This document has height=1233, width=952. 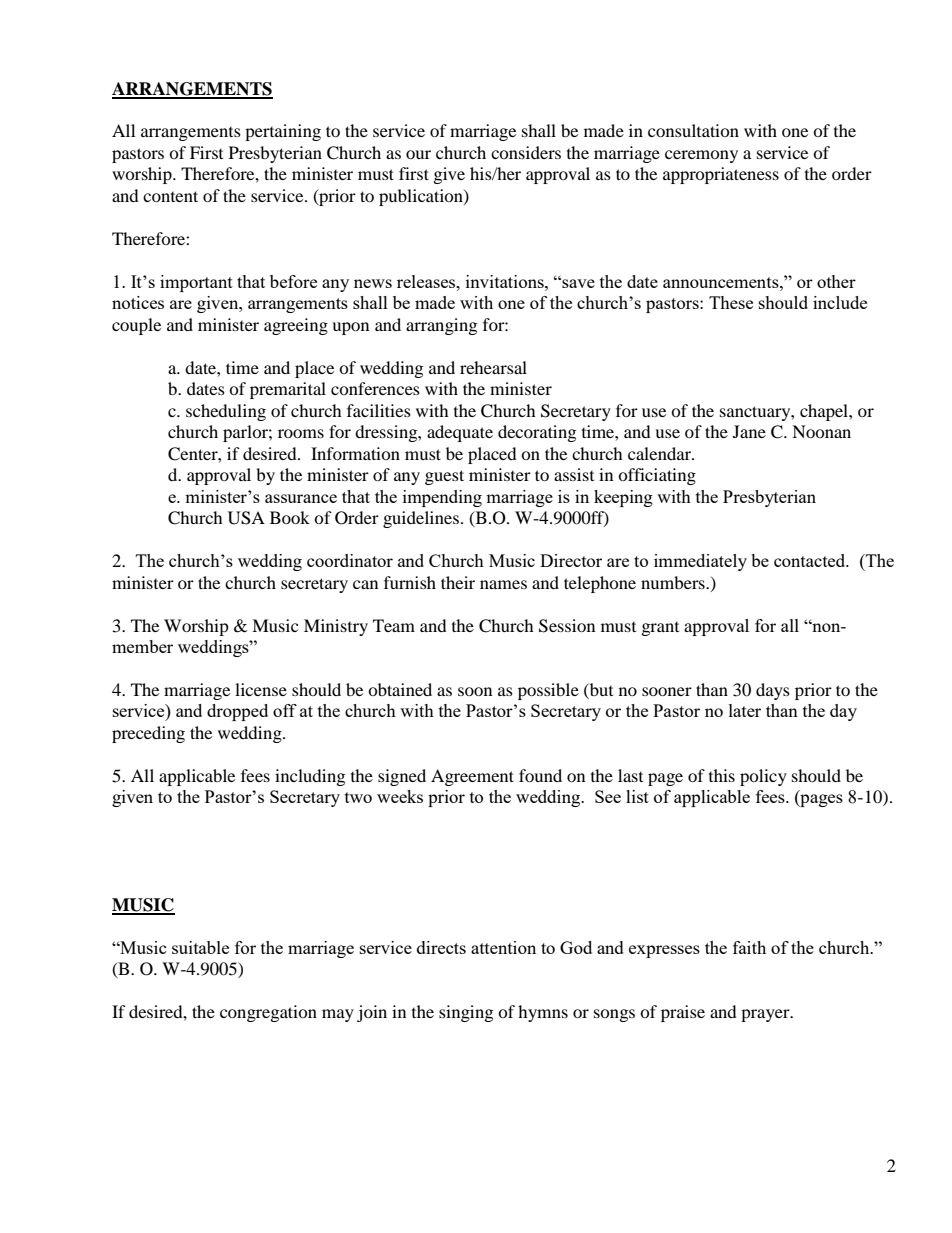 What do you see at coordinates (773, 691) in the document?
I see `days` at bounding box center [773, 691].
